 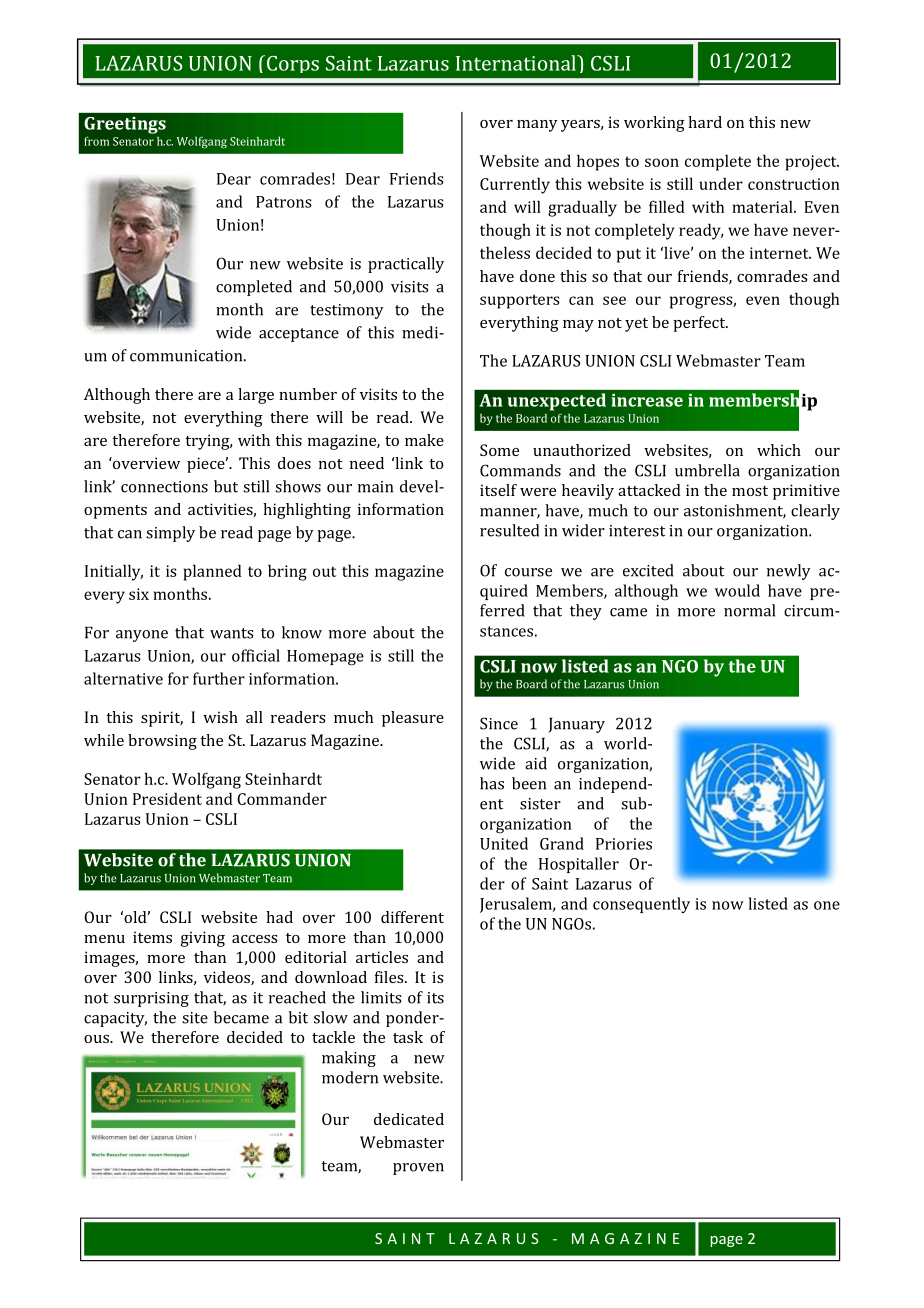 I want to click on dedicated, so click(x=409, y=1119).
